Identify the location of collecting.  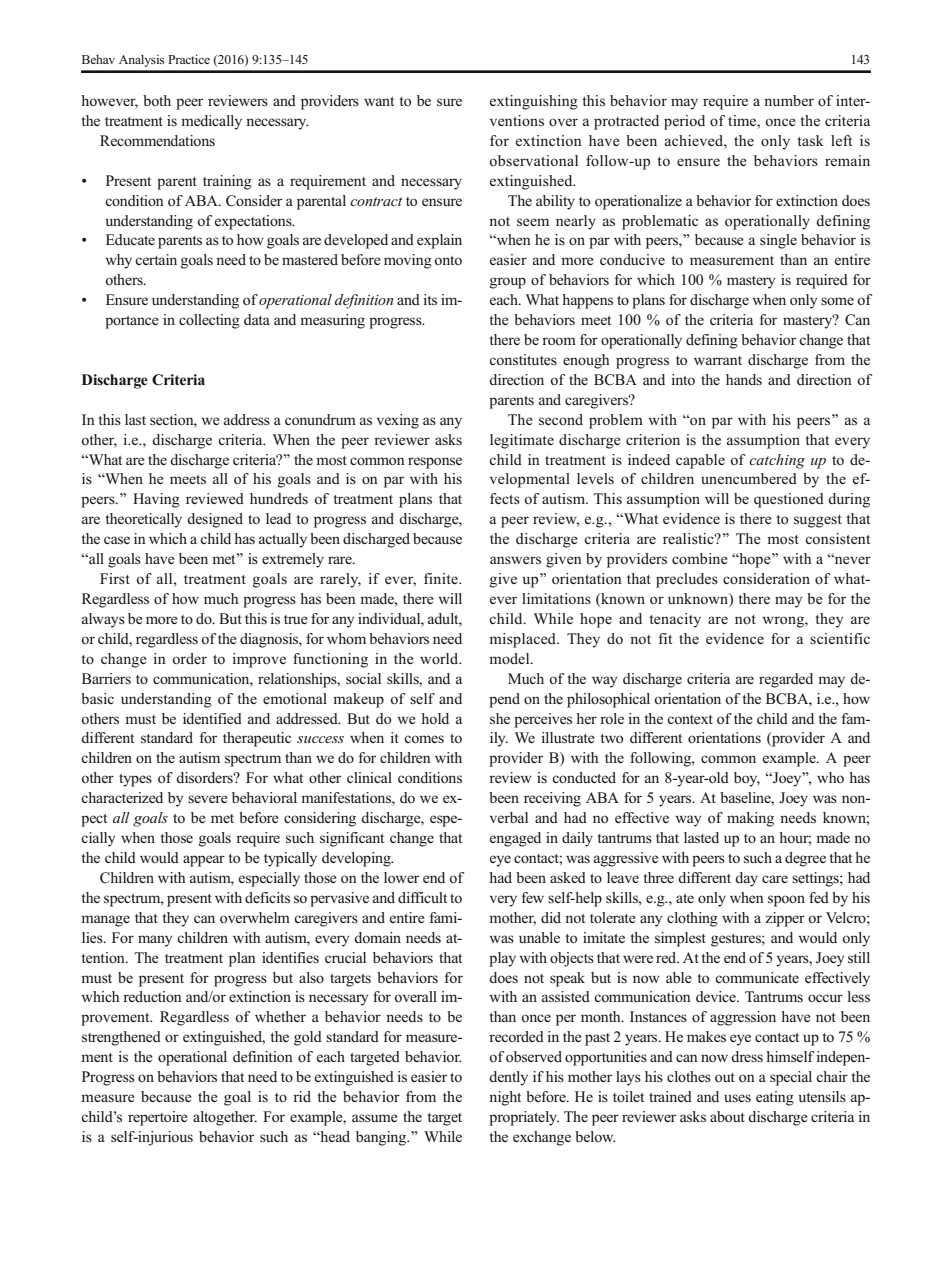
(209, 321).
